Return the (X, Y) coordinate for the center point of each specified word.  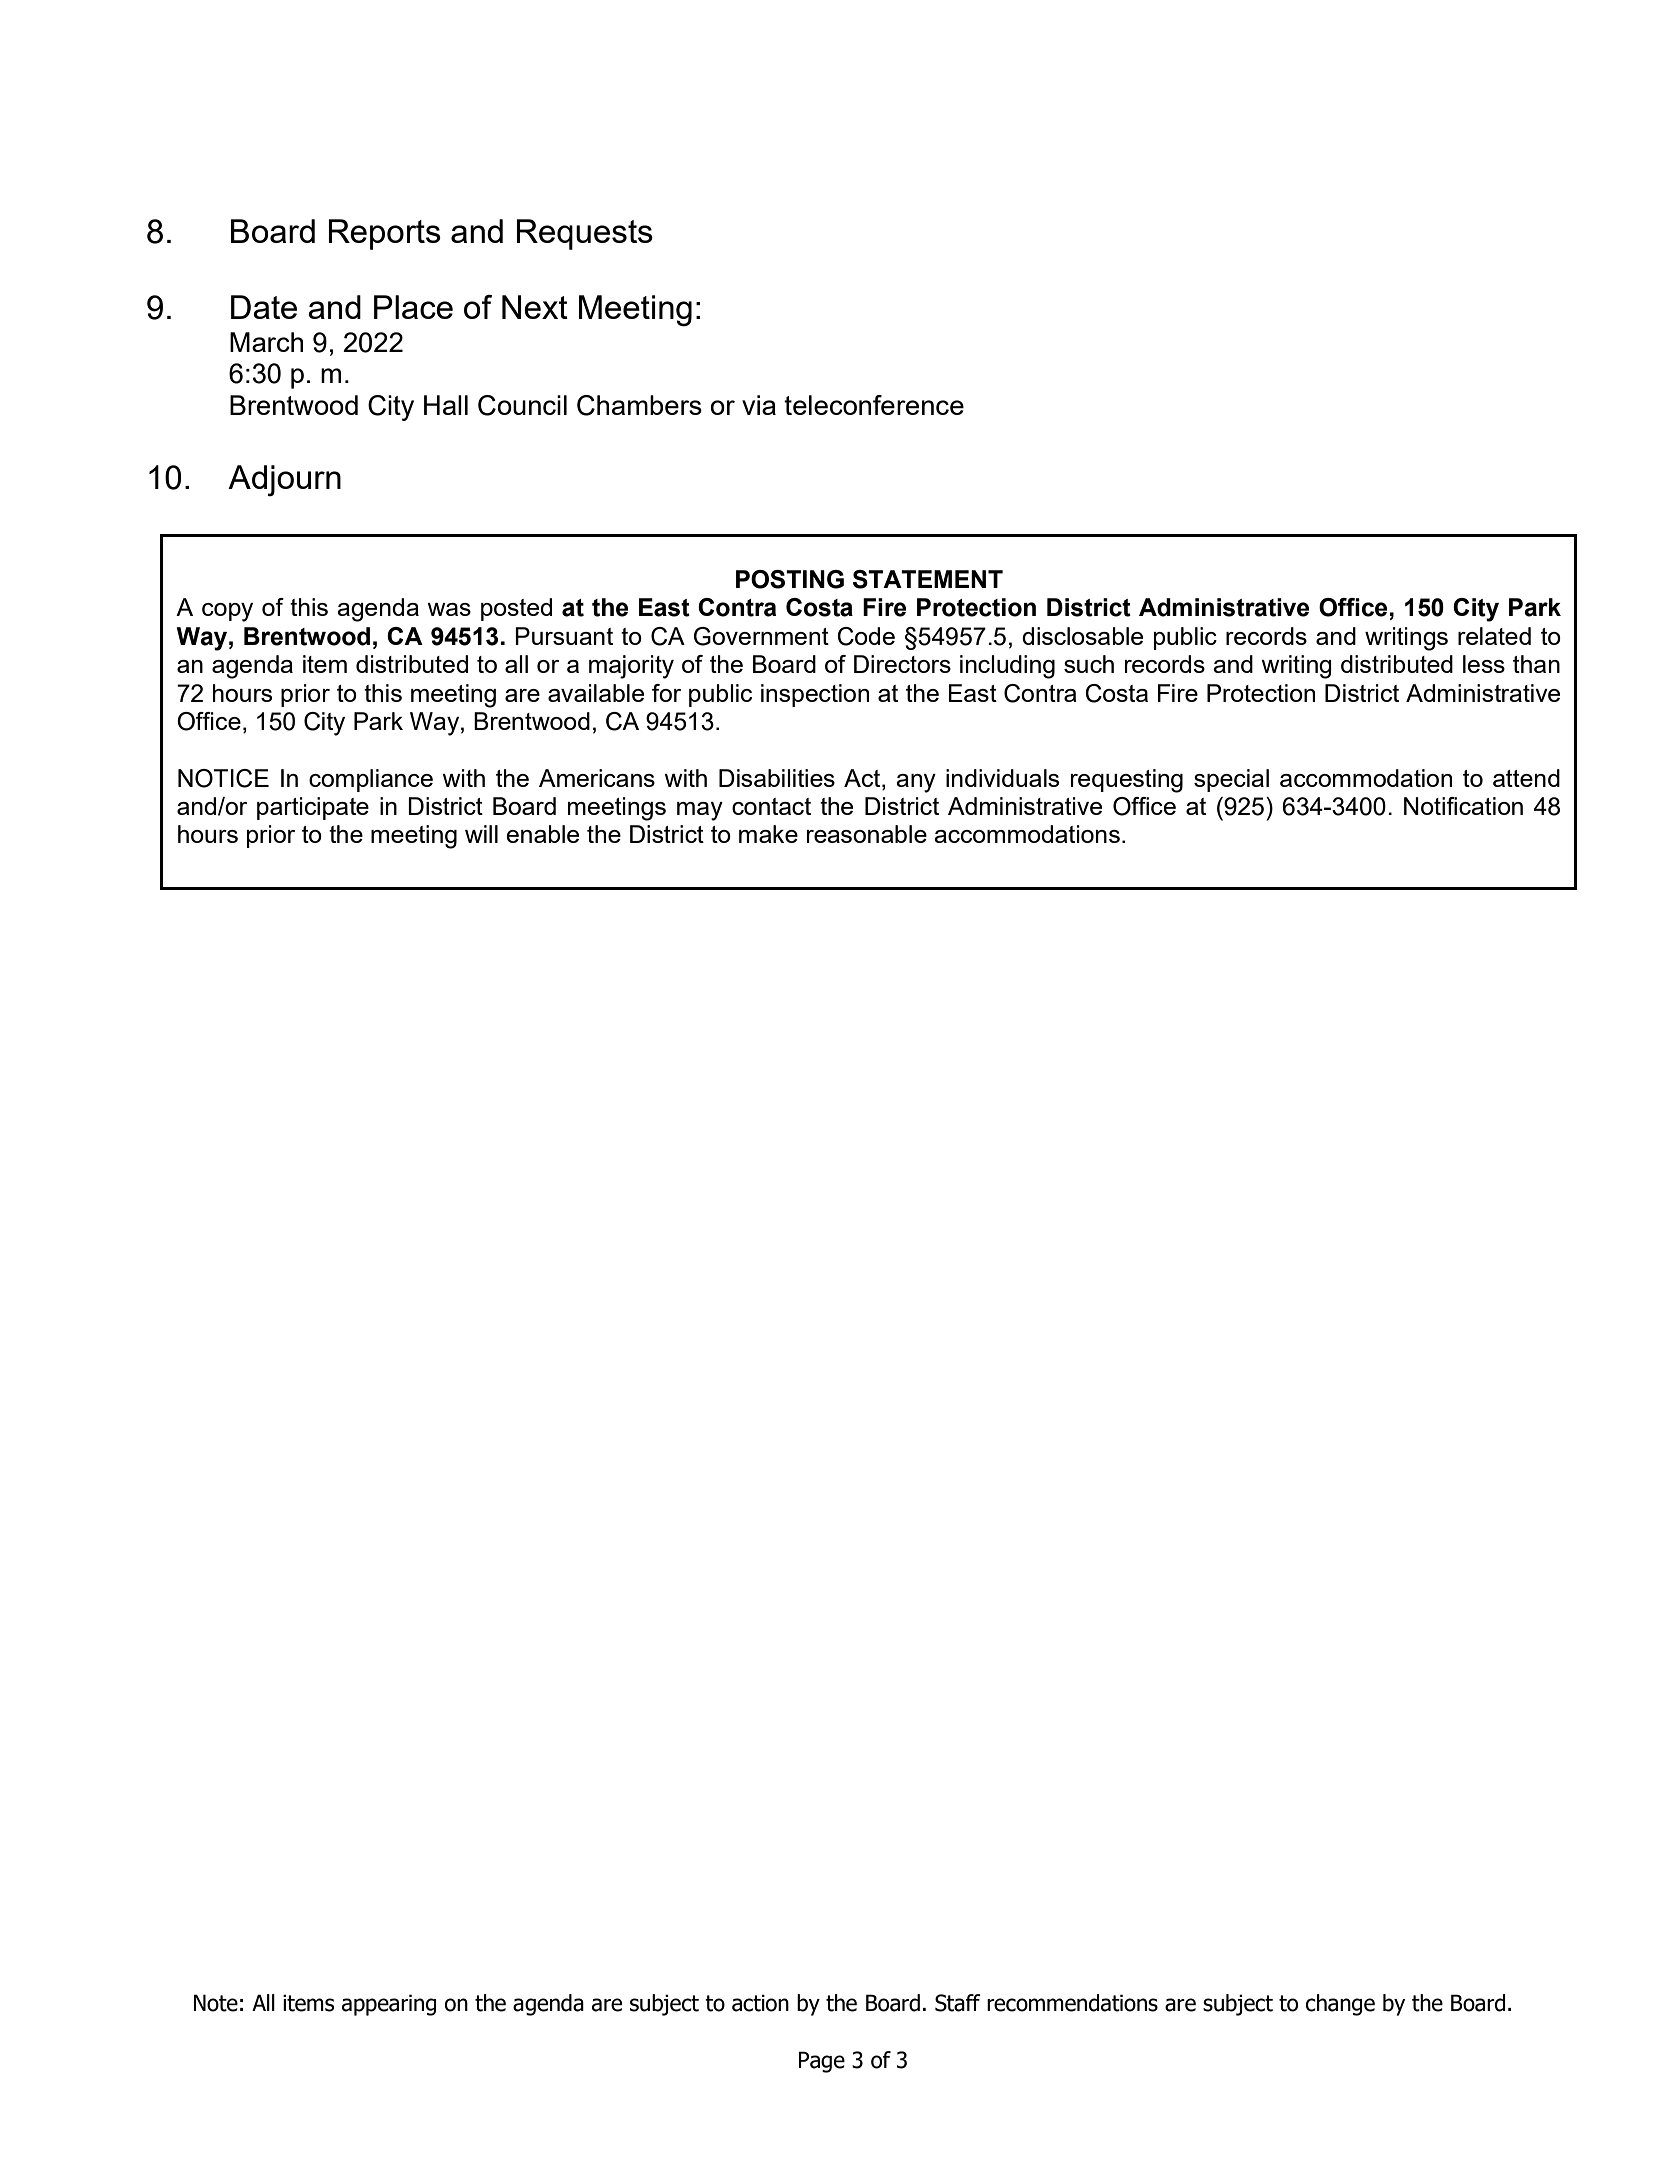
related (1494, 636)
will (481, 834)
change (1340, 2005)
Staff (958, 2003)
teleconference (874, 405)
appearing (389, 2005)
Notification (1463, 806)
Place (413, 307)
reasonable (867, 834)
